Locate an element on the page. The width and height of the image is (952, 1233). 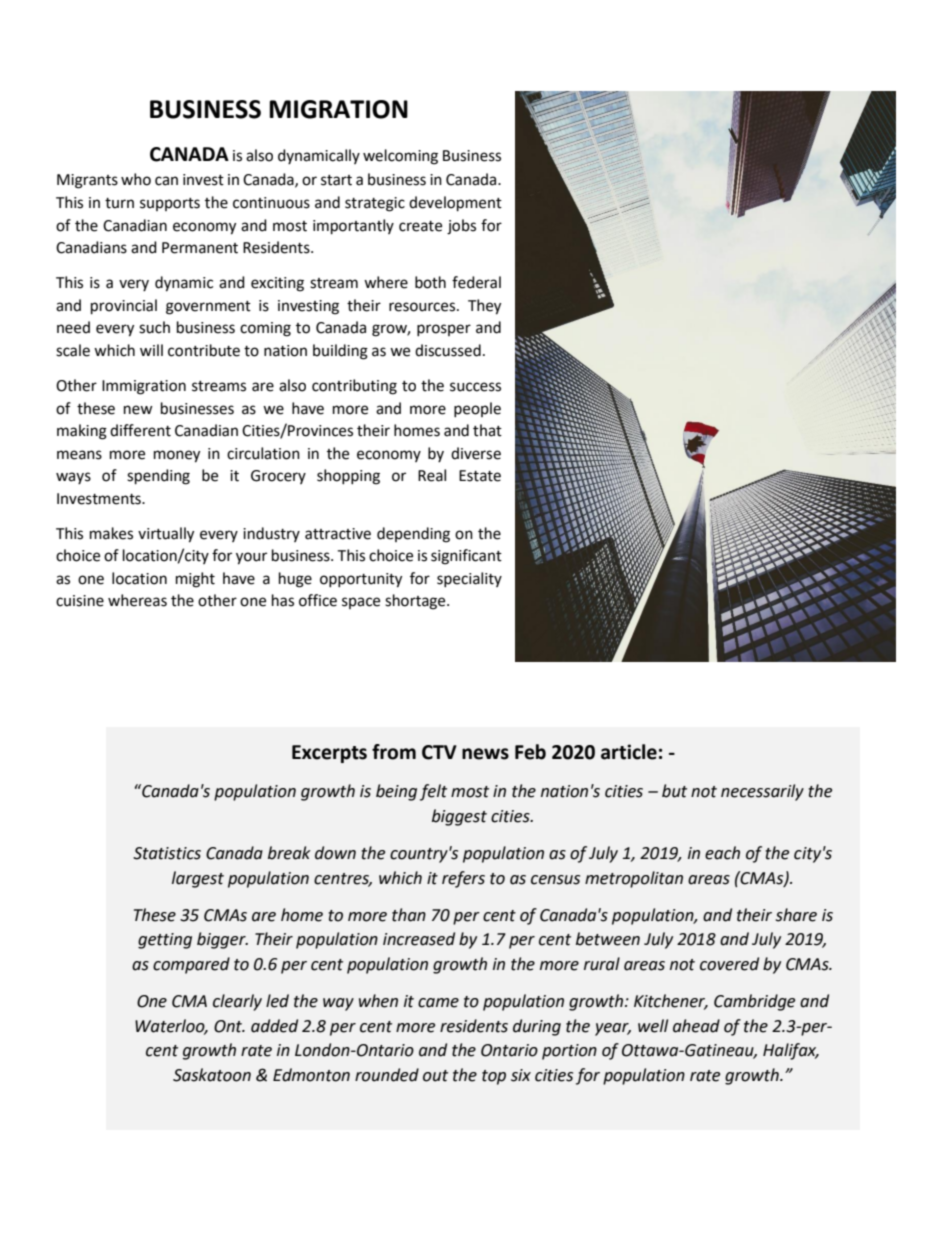
each is located at coordinates (722, 853).
